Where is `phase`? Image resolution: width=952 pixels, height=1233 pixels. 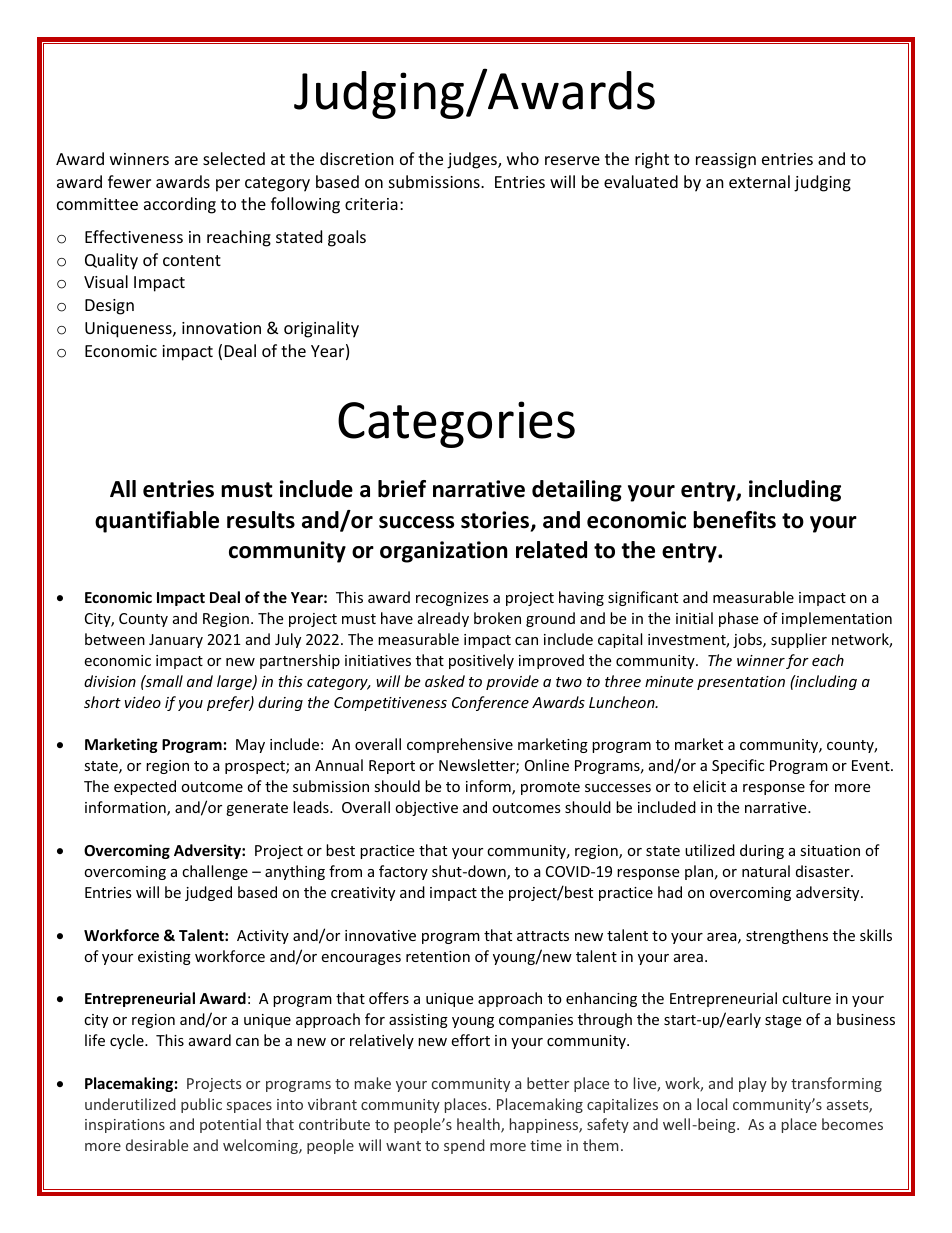 phase is located at coordinates (738, 619).
